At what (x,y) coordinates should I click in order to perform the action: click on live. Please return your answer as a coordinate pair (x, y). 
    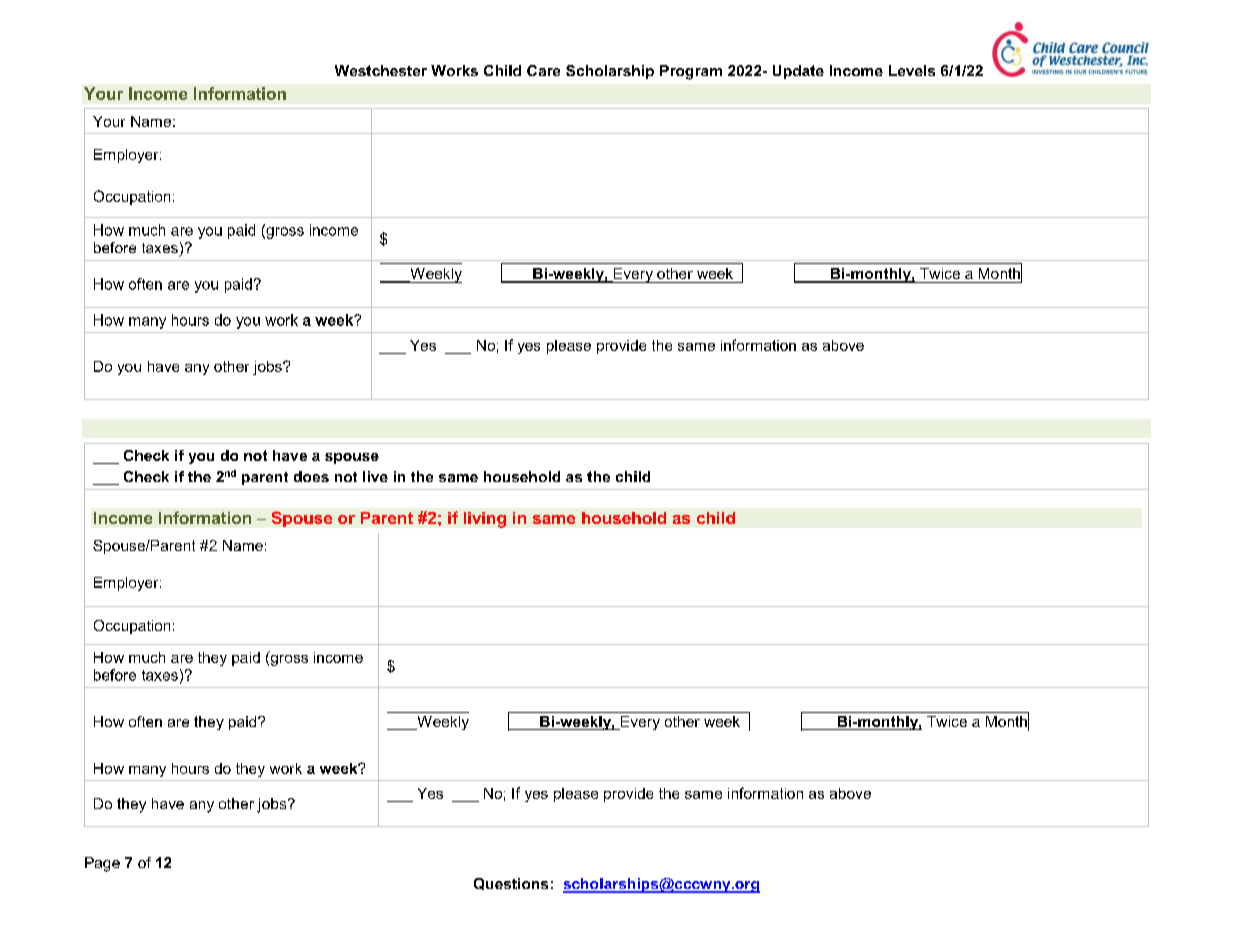
    Looking at the image, I should click on (375, 476).
